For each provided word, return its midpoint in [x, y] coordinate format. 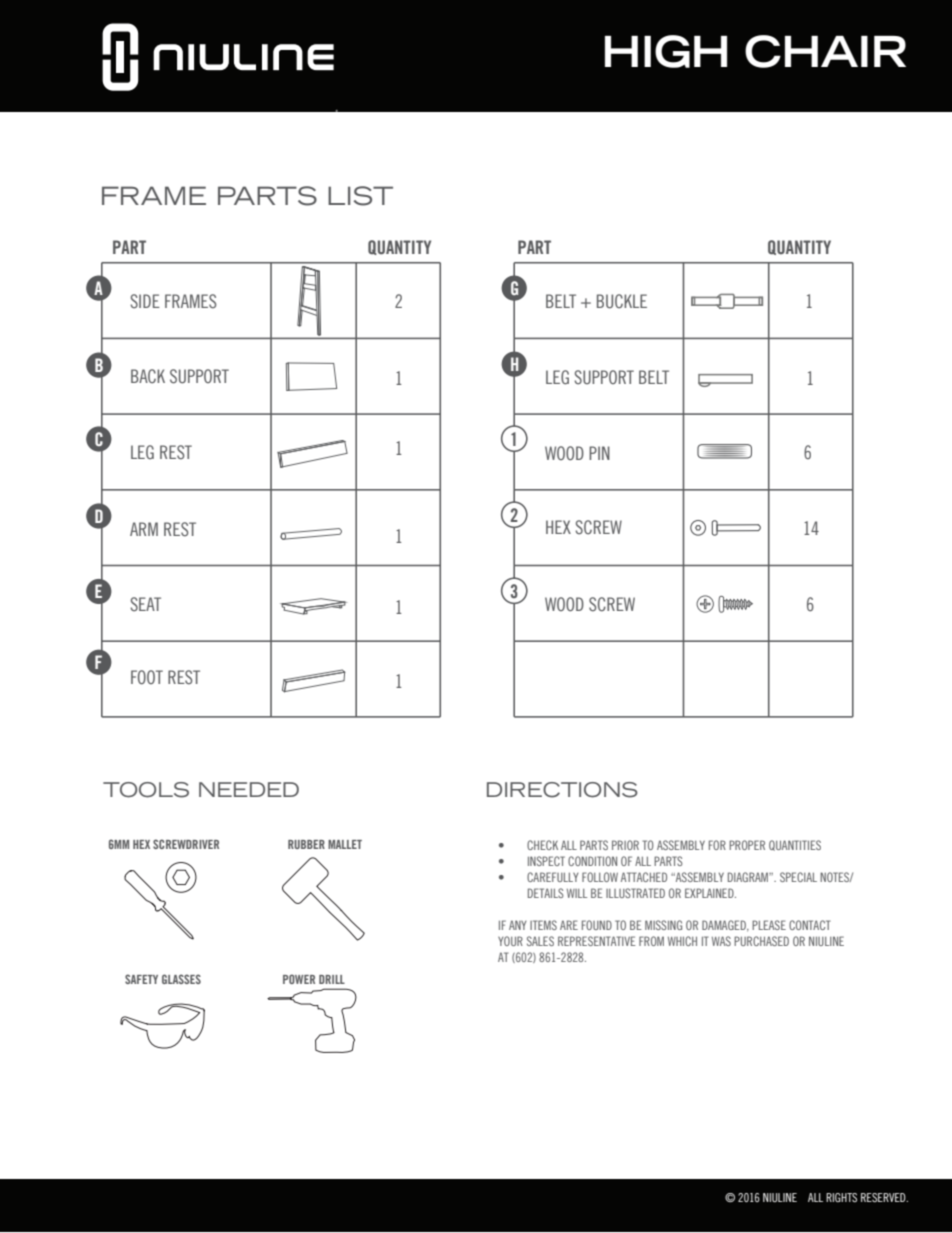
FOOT [147, 677]
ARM [144, 529]
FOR [717, 845]
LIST [360, 196]
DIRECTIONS [562, 790]
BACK [148, 376]
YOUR [510, 941]
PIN [599, 453]
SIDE [145, 301]
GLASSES [181, 979]
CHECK [542, 845]
